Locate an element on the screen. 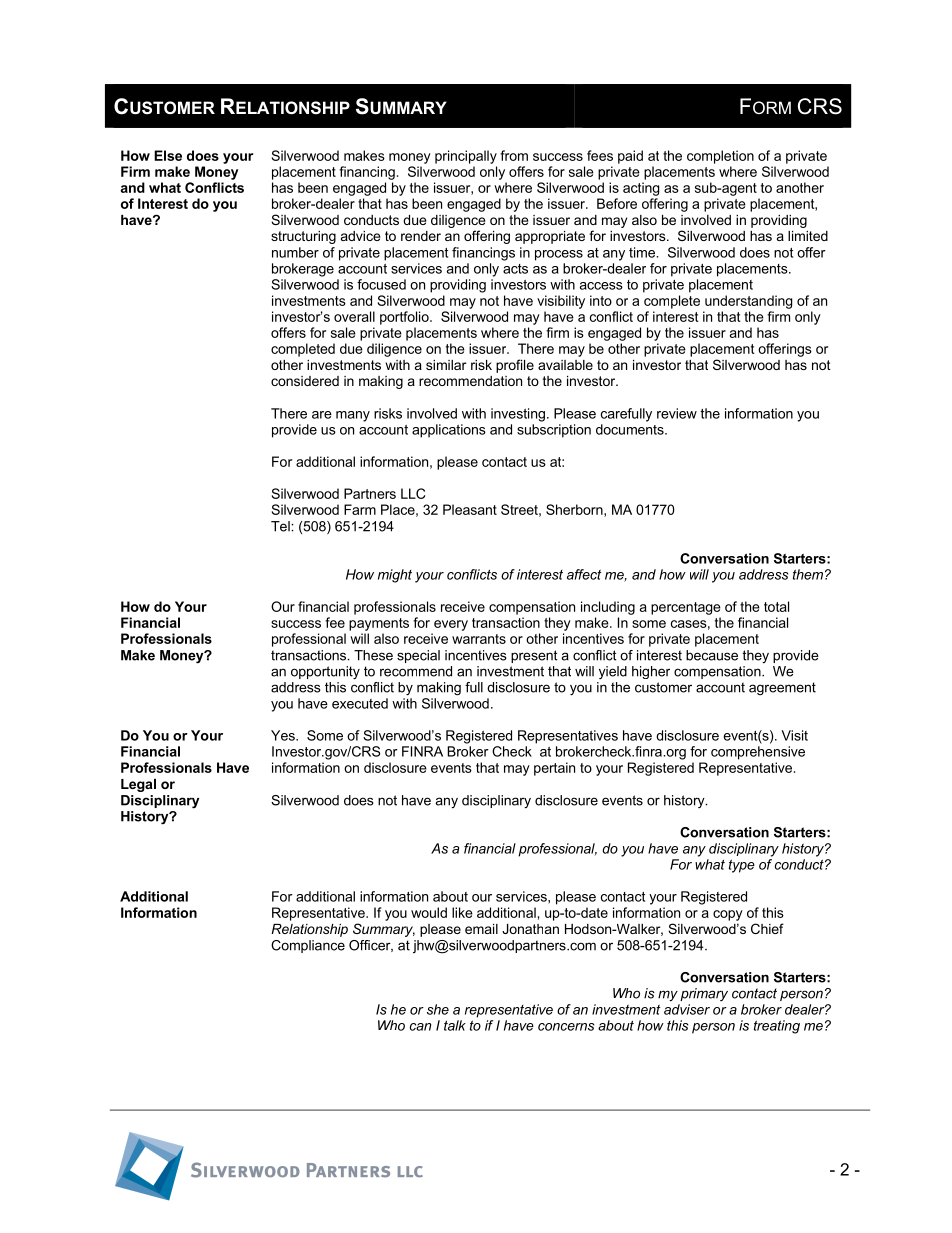  principally is located at coordinates (466, 157).
